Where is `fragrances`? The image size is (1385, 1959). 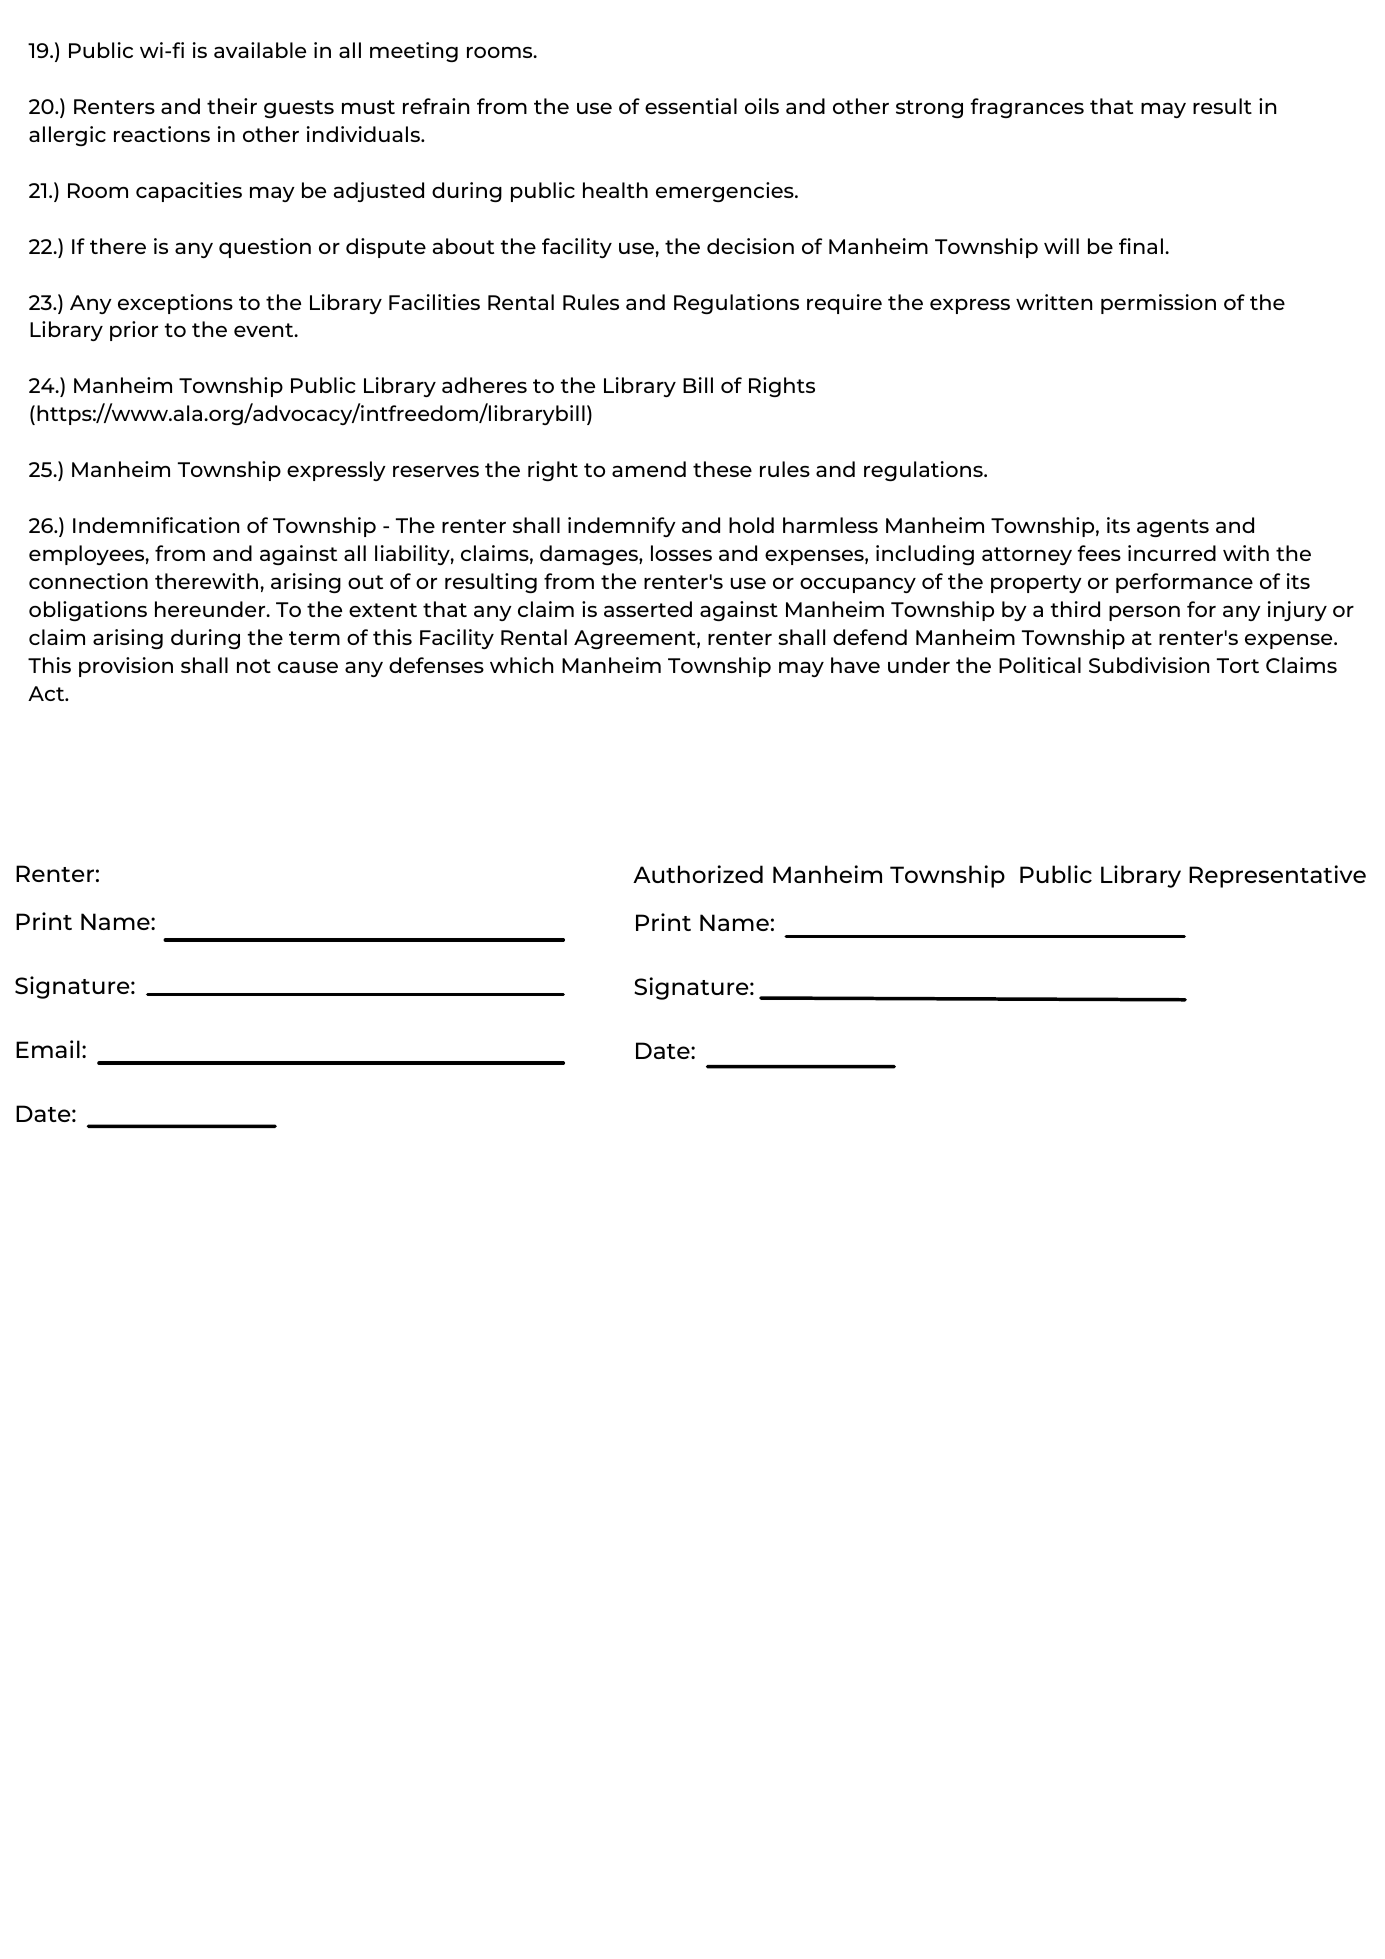
fragrances is located at coordinates (1027, 108).
